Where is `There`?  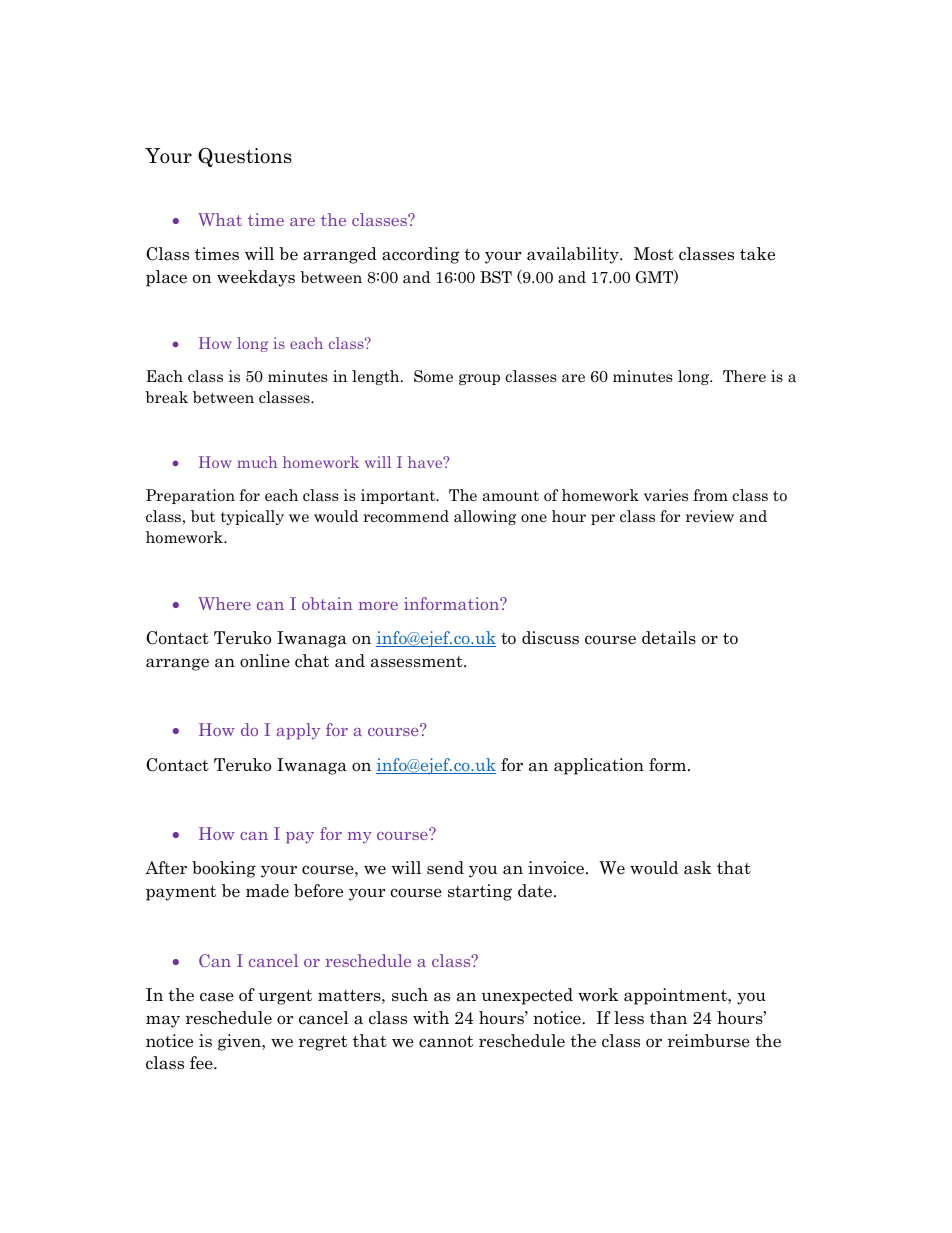
There is located at coordinates (744, 376).
